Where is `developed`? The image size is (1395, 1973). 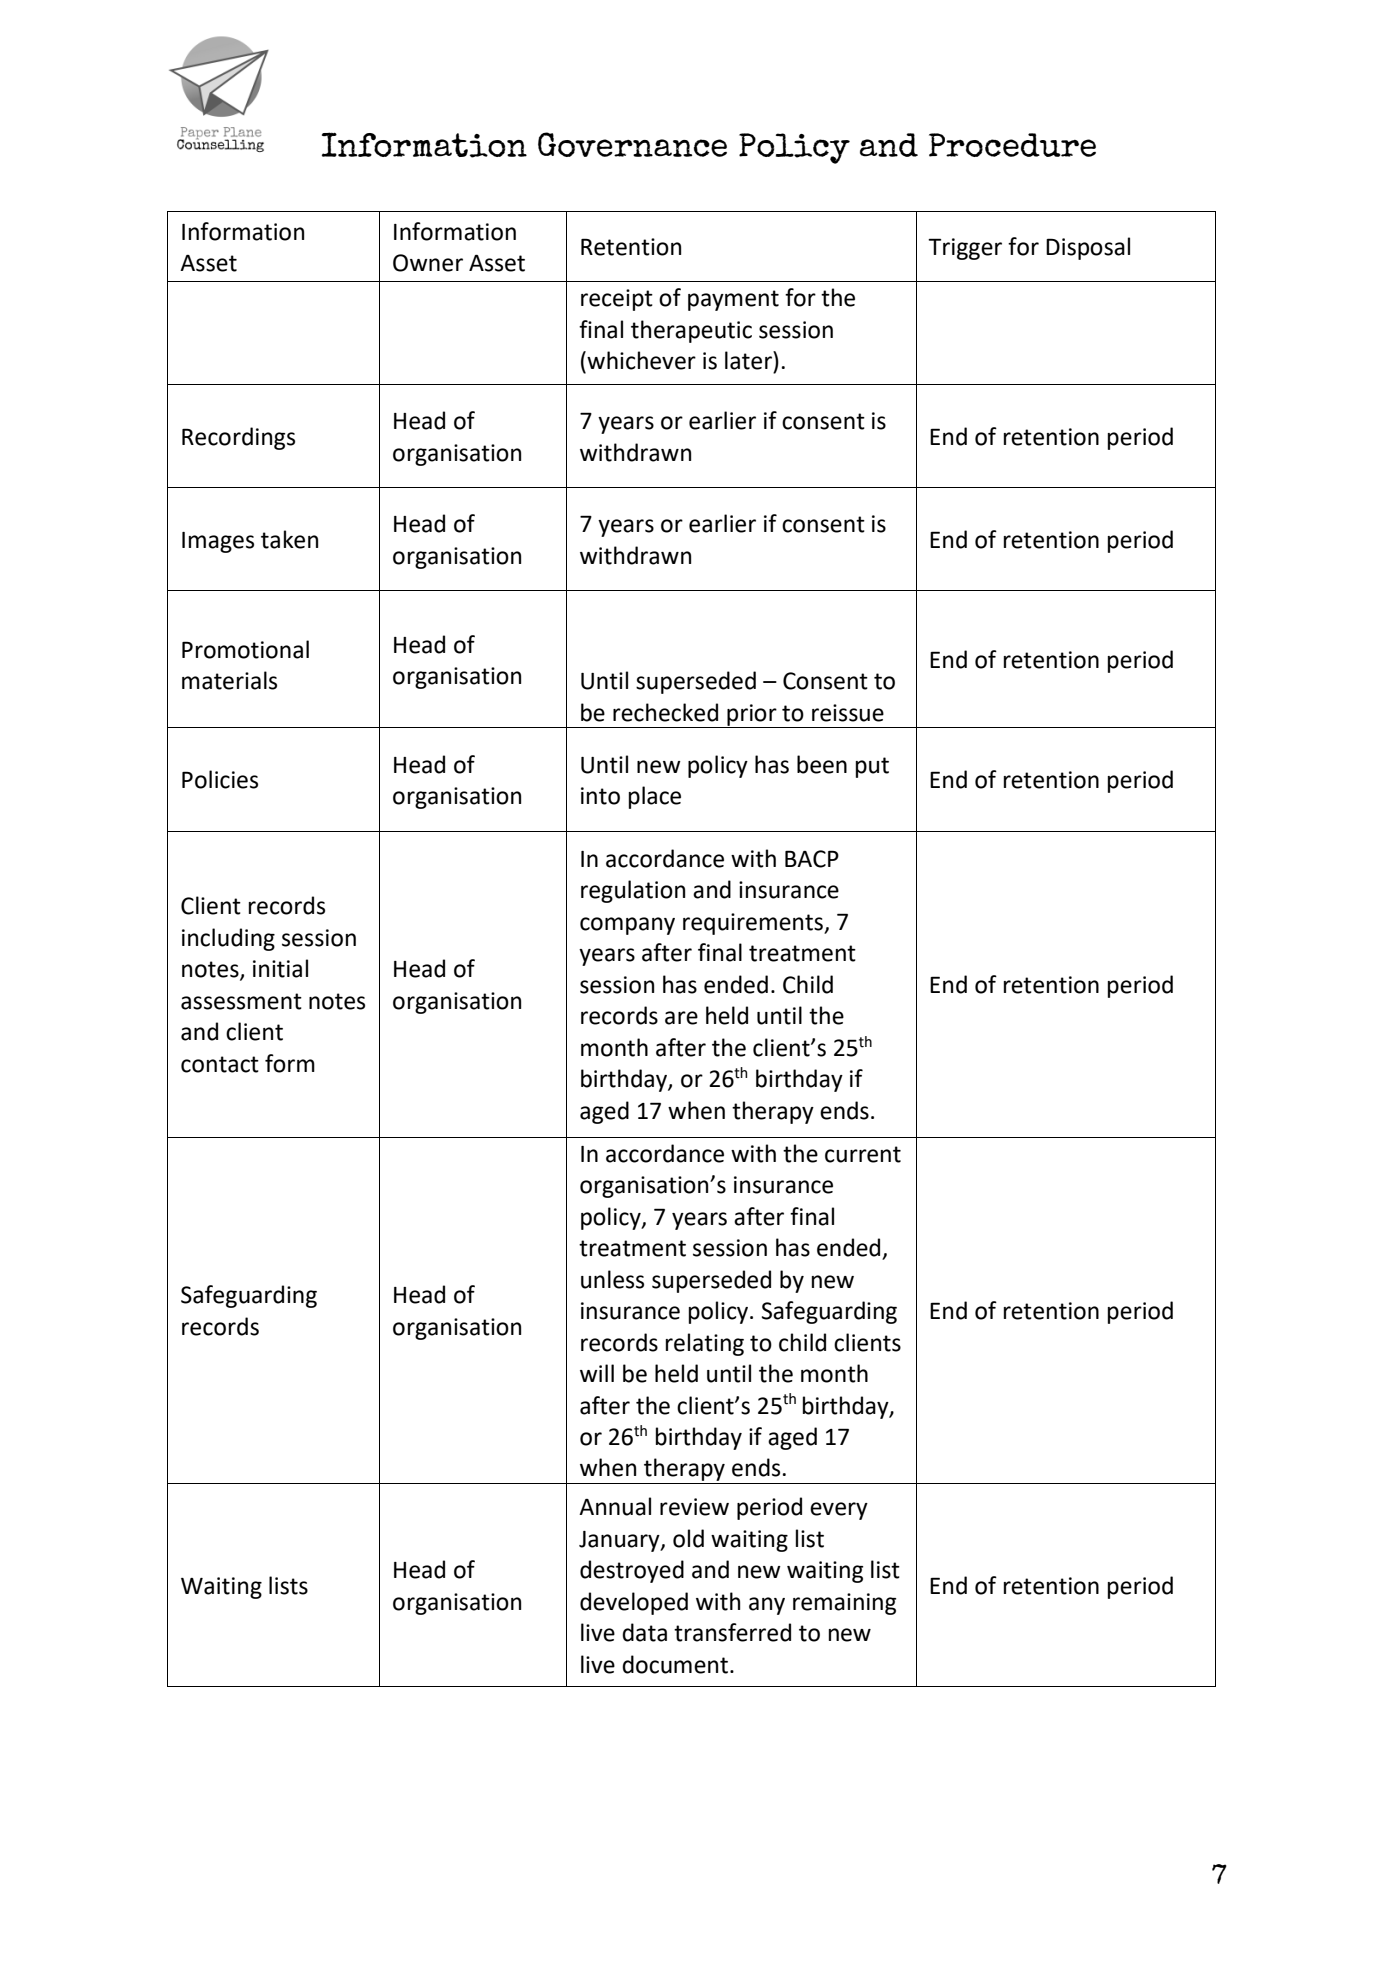
developed is located at coordinates (634, 1603).
